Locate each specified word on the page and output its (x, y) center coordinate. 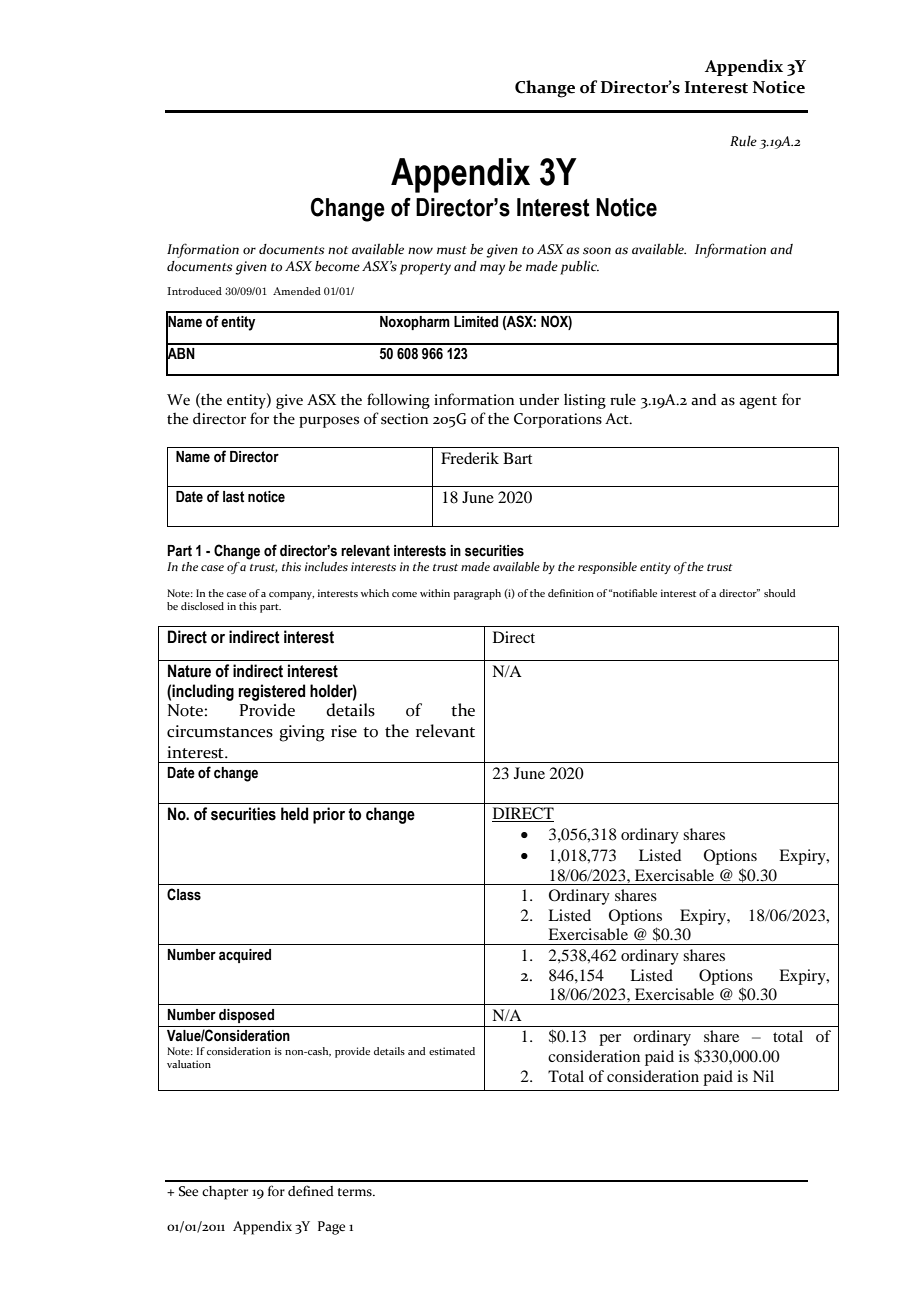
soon (597, 251)
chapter (225, 1193)
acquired (245, 956)
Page (331, 1228)
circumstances (220, 731)
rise (344, 731)
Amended (297, 291)
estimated (452, 1051)
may (492, 269)
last (233, 497)
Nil (763, 1076)
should (780, 593)
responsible (607, 568)
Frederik (470, 458)
